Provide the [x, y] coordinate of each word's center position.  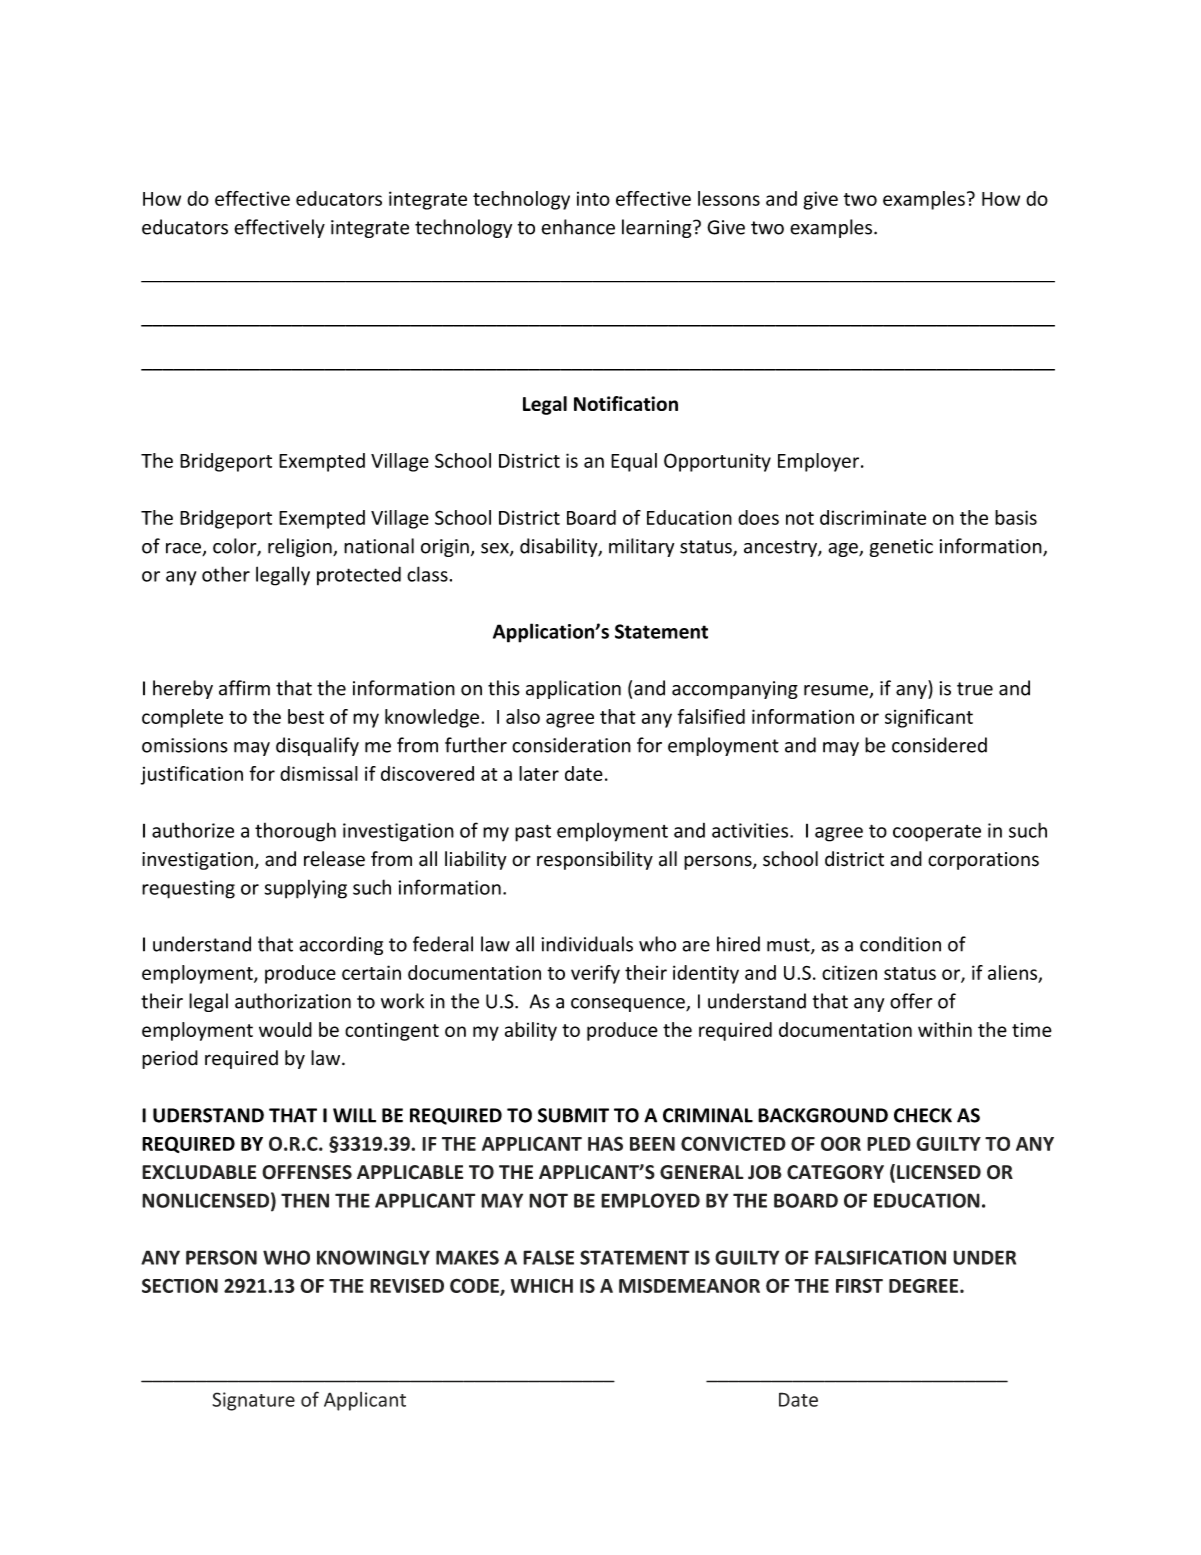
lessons [729, 198]
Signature [253, 1401]
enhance [578, 227]
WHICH [542, 1285]
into [593, 199]
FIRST [859, 1285]
